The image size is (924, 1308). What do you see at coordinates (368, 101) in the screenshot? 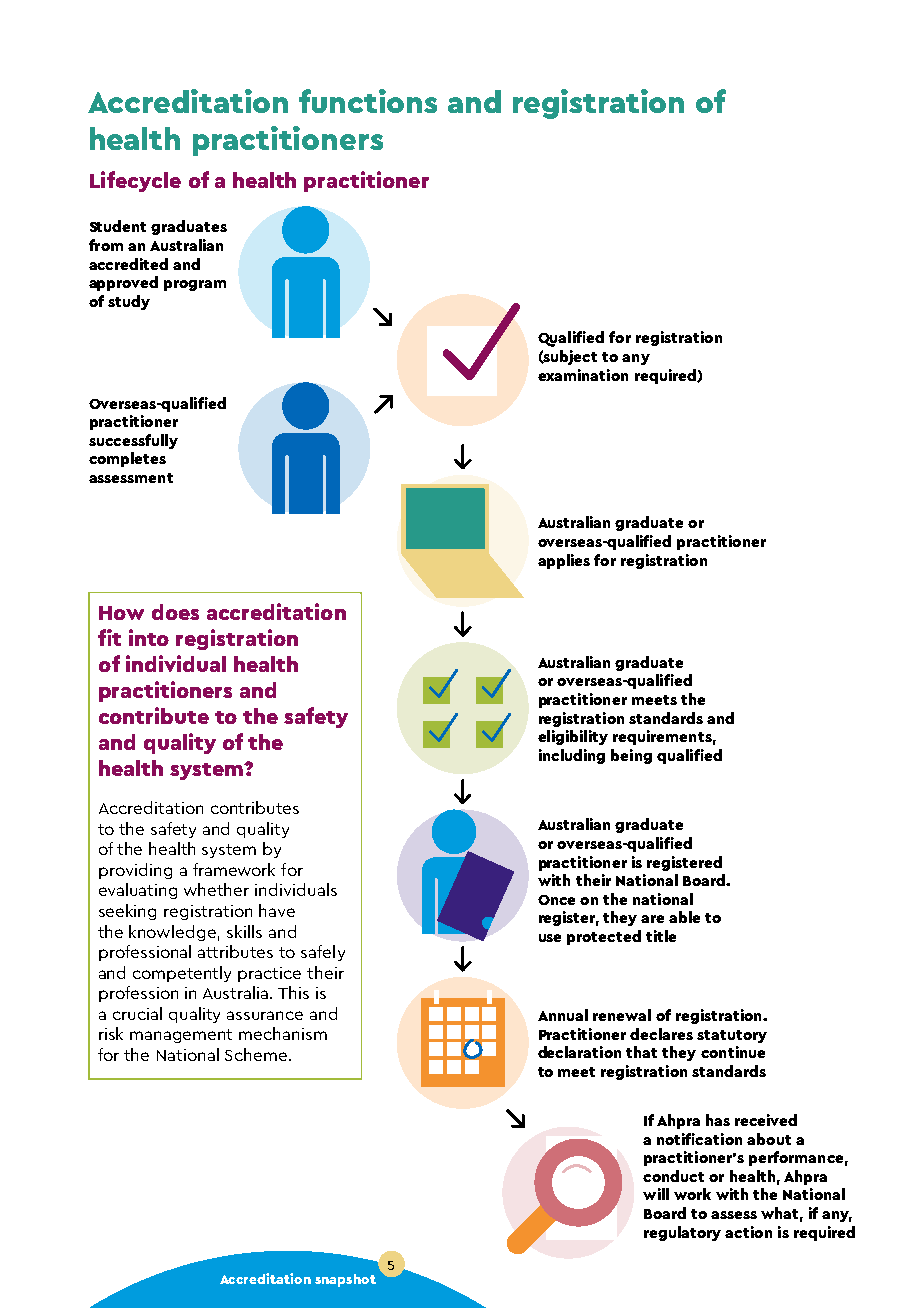
I see `functions` at bounding box center [368, 101].
